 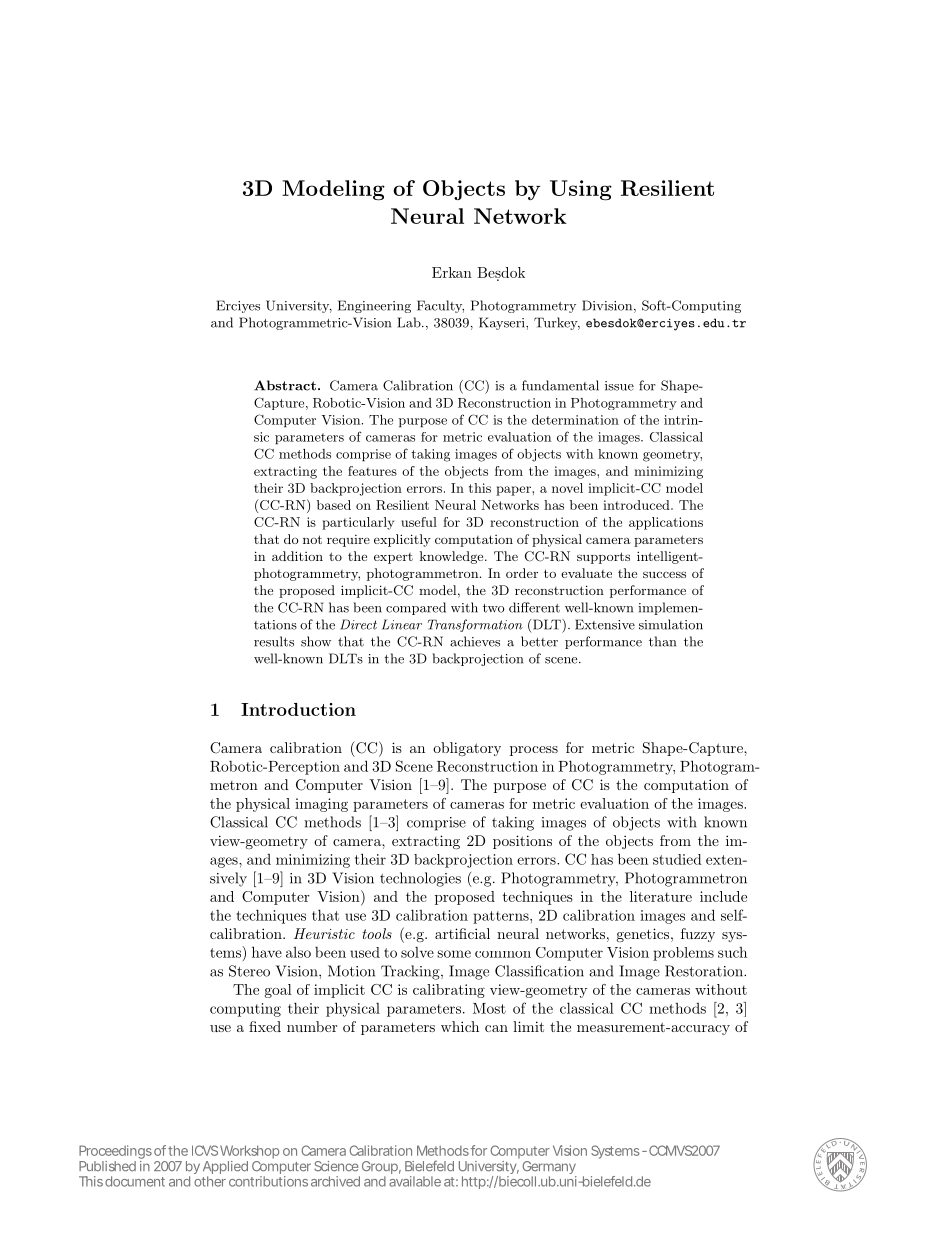 What do you see at coordinates (581, 190) in the document?
I see `Using` at bounding box center [581, 190].
